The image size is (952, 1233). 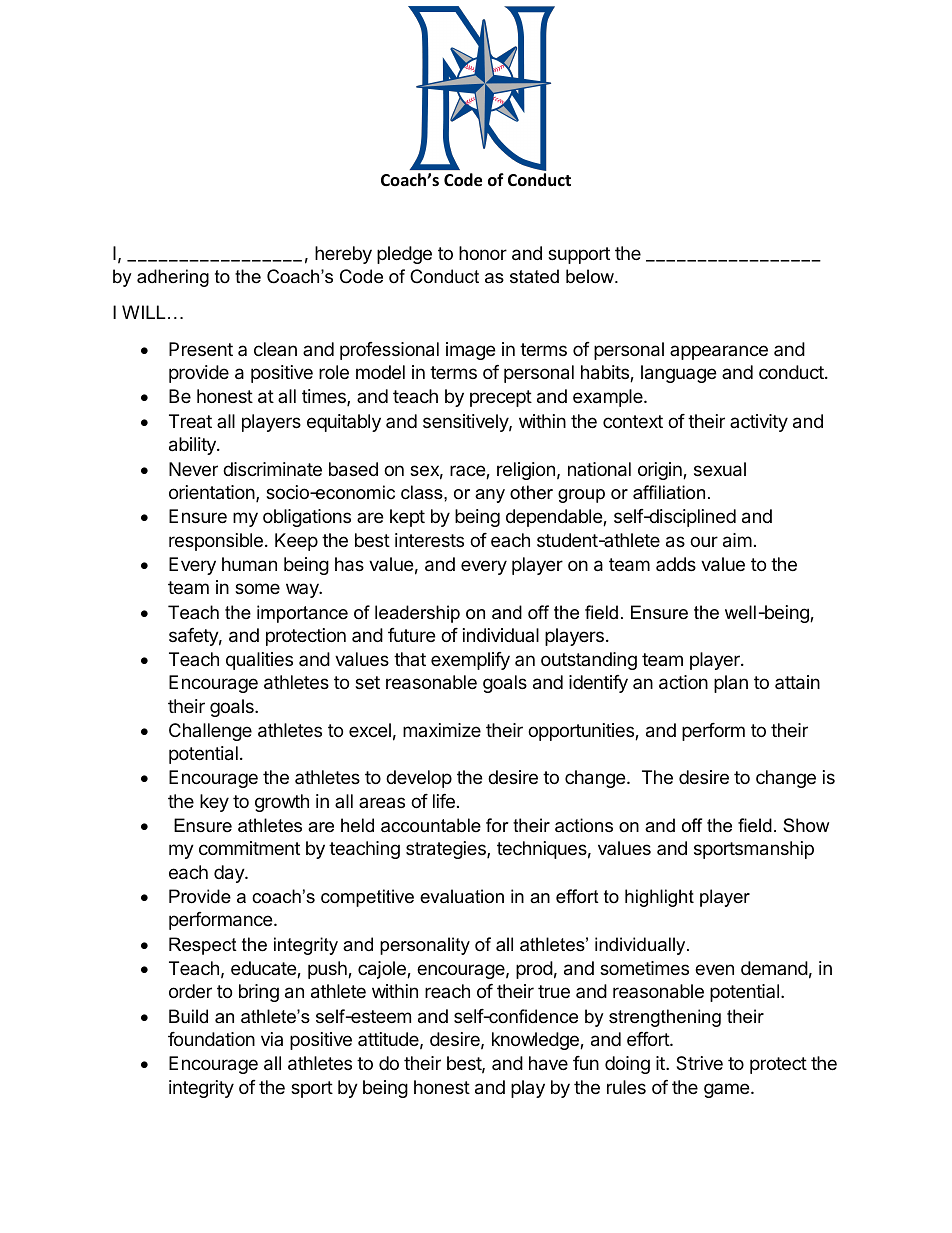 What do you see at coordinates (211, 1039) in the screenshot?
I see `foundation` at bounding box center [211, 1039].
